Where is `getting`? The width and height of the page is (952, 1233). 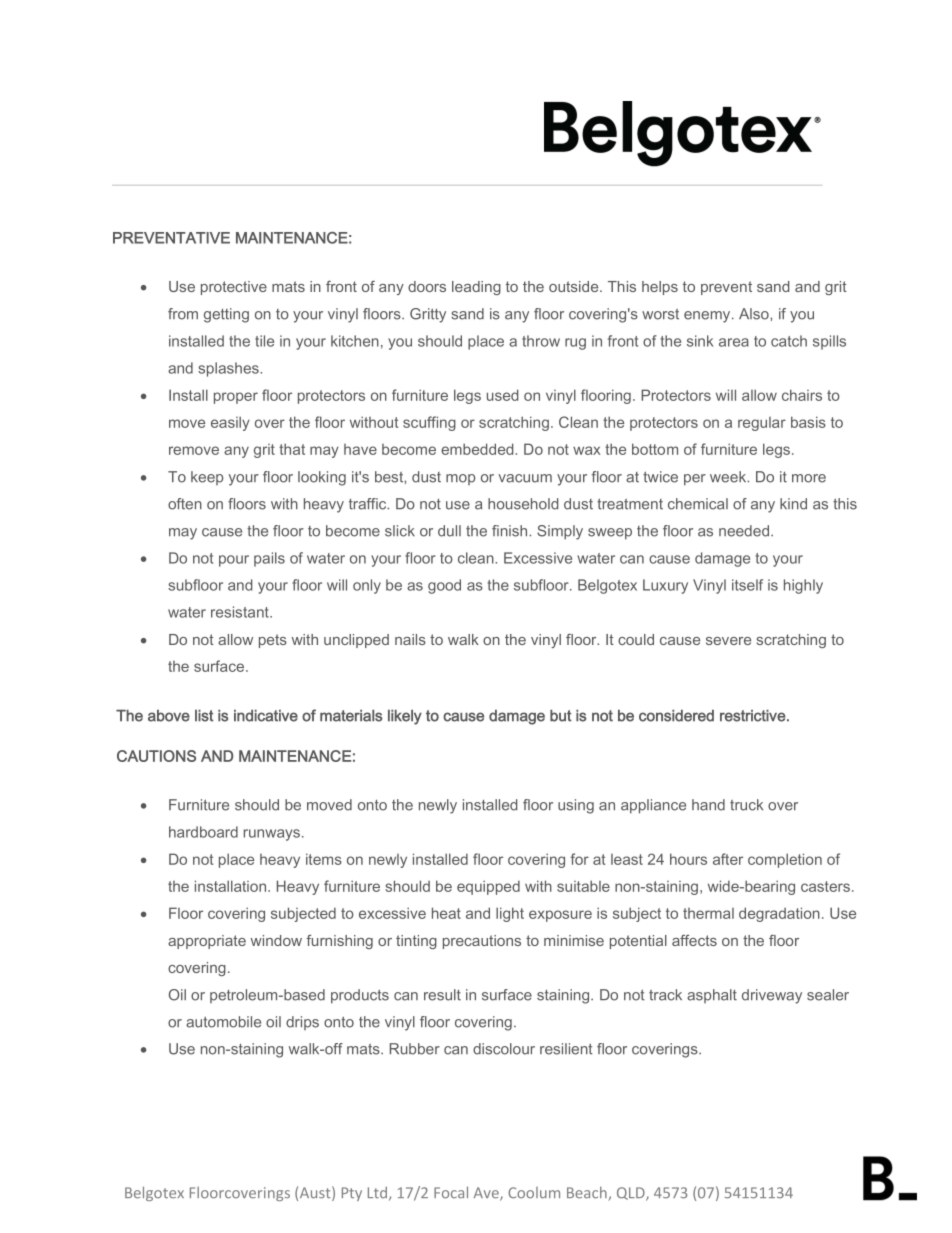 getting is located at coordinates (226, 315).
